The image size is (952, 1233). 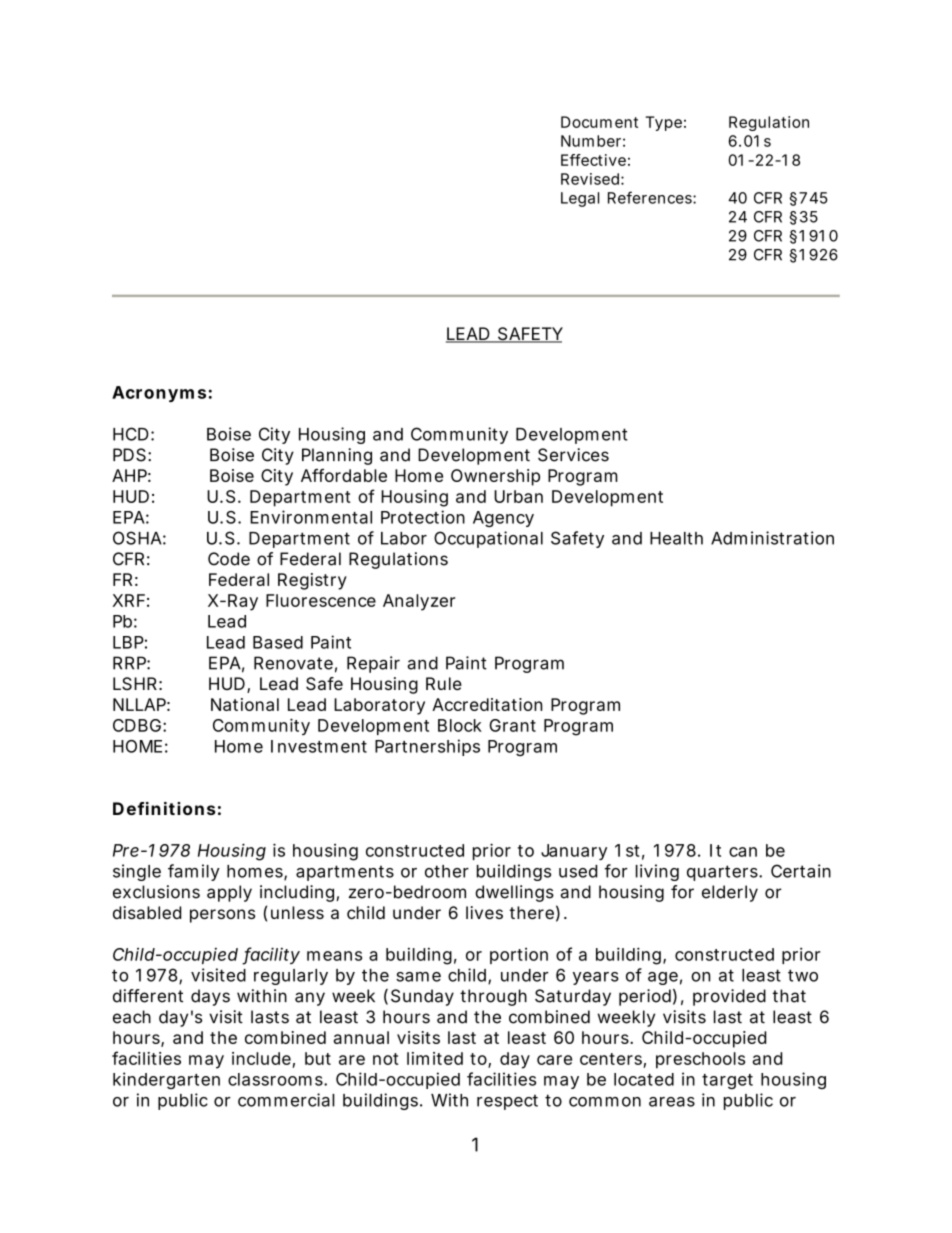 What do you see at coordinates (194, 872) in the image?
I see `family` at bounding box center [194, 872].
